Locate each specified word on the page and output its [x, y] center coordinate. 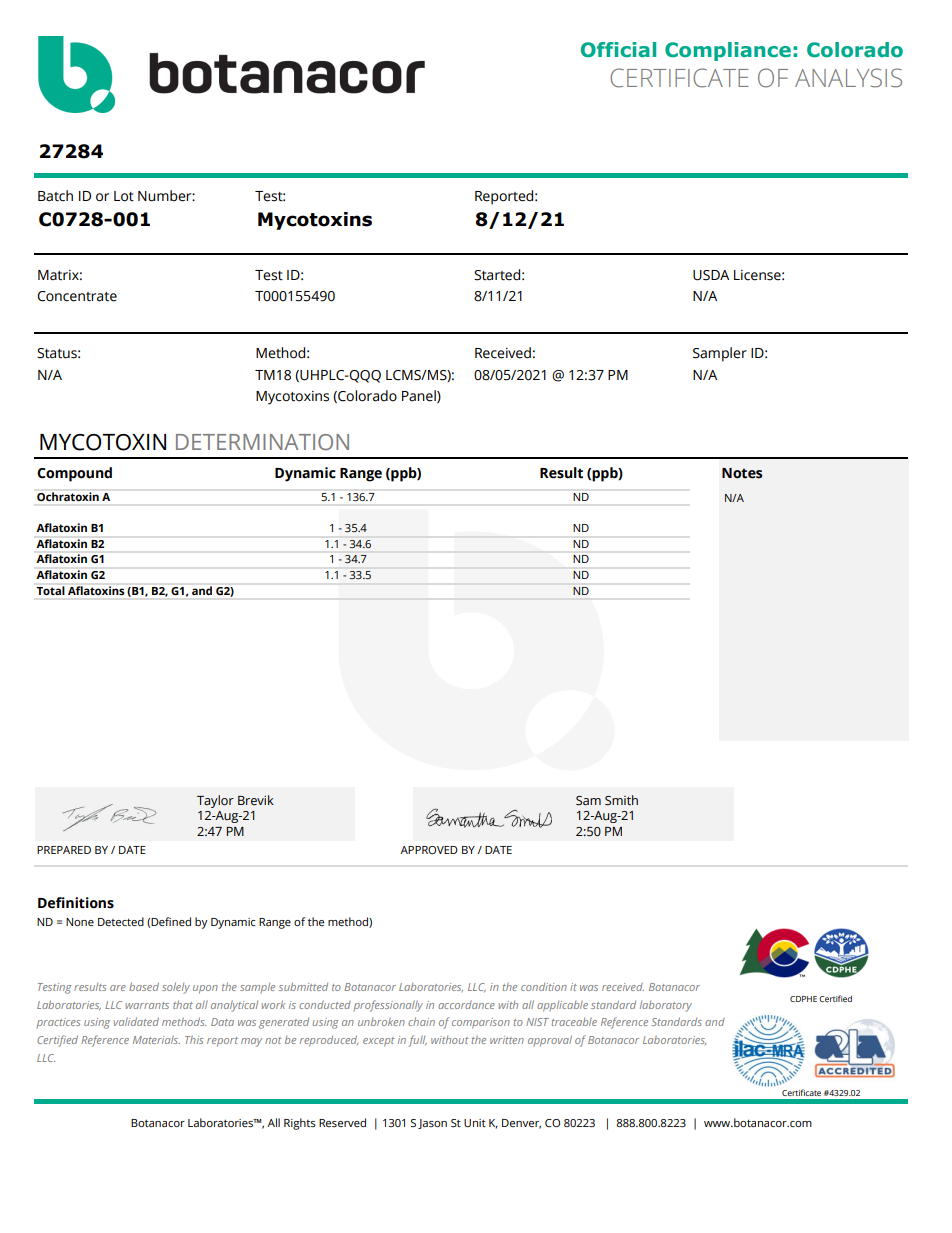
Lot [124, 196]
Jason [432, 1124]
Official [618, 50]
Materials [156, 1039]
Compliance [728, 51]
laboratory [666, 1006]
